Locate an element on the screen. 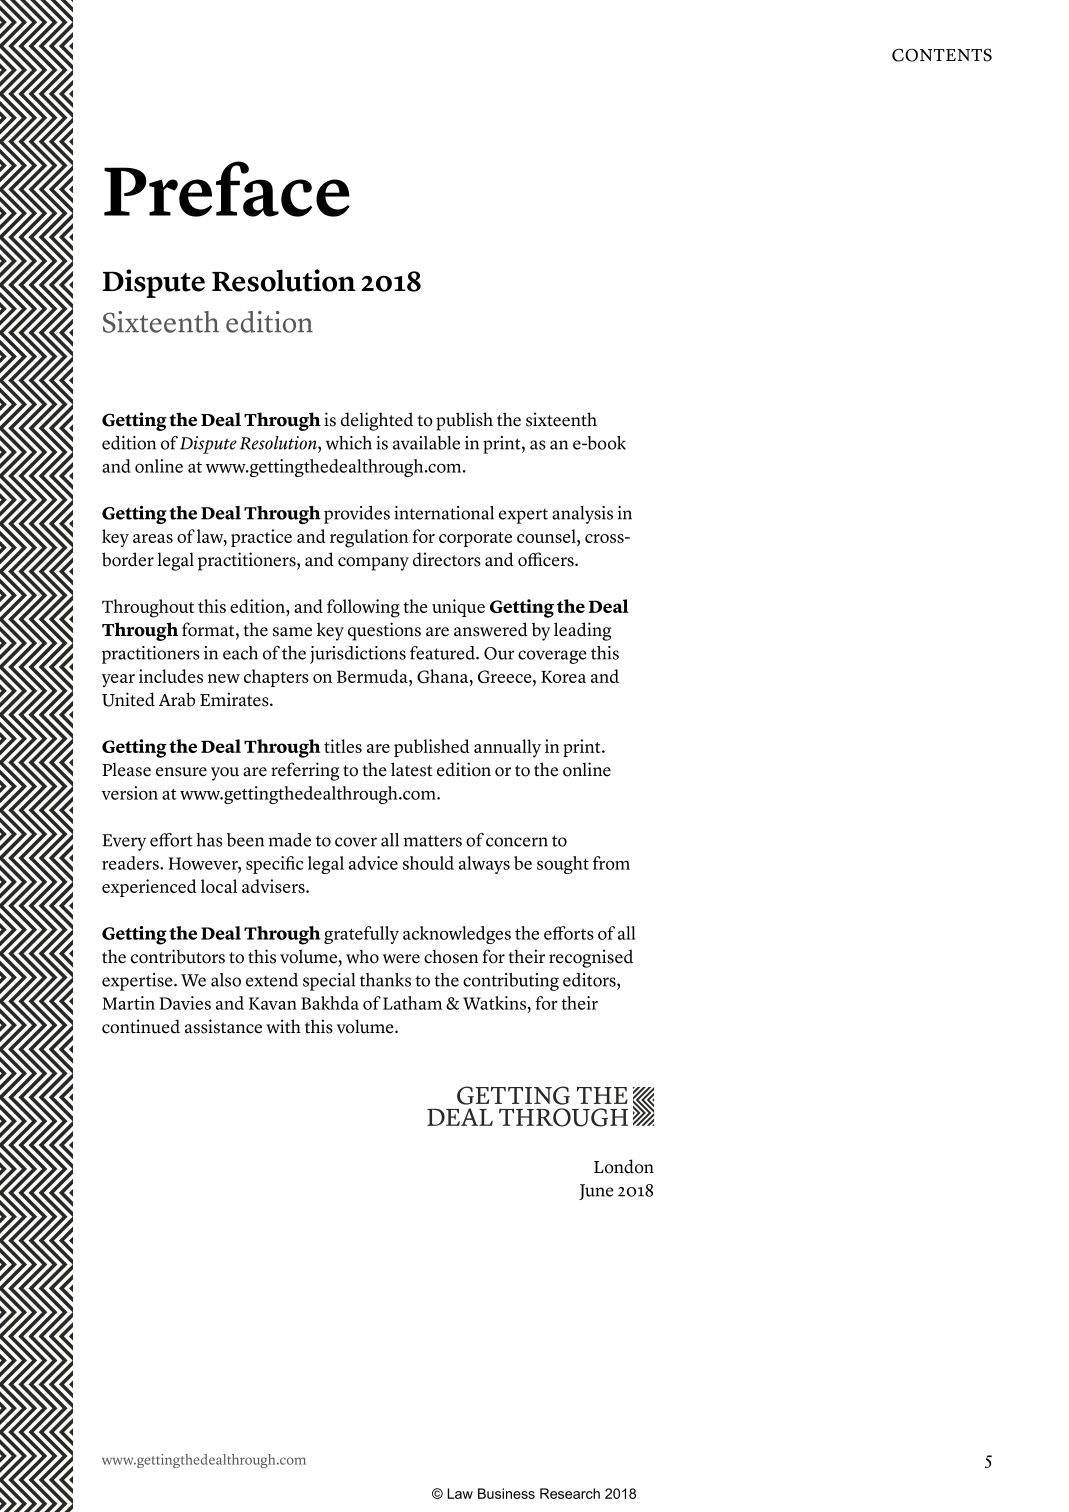  also is located at coordinates (226, 980).
